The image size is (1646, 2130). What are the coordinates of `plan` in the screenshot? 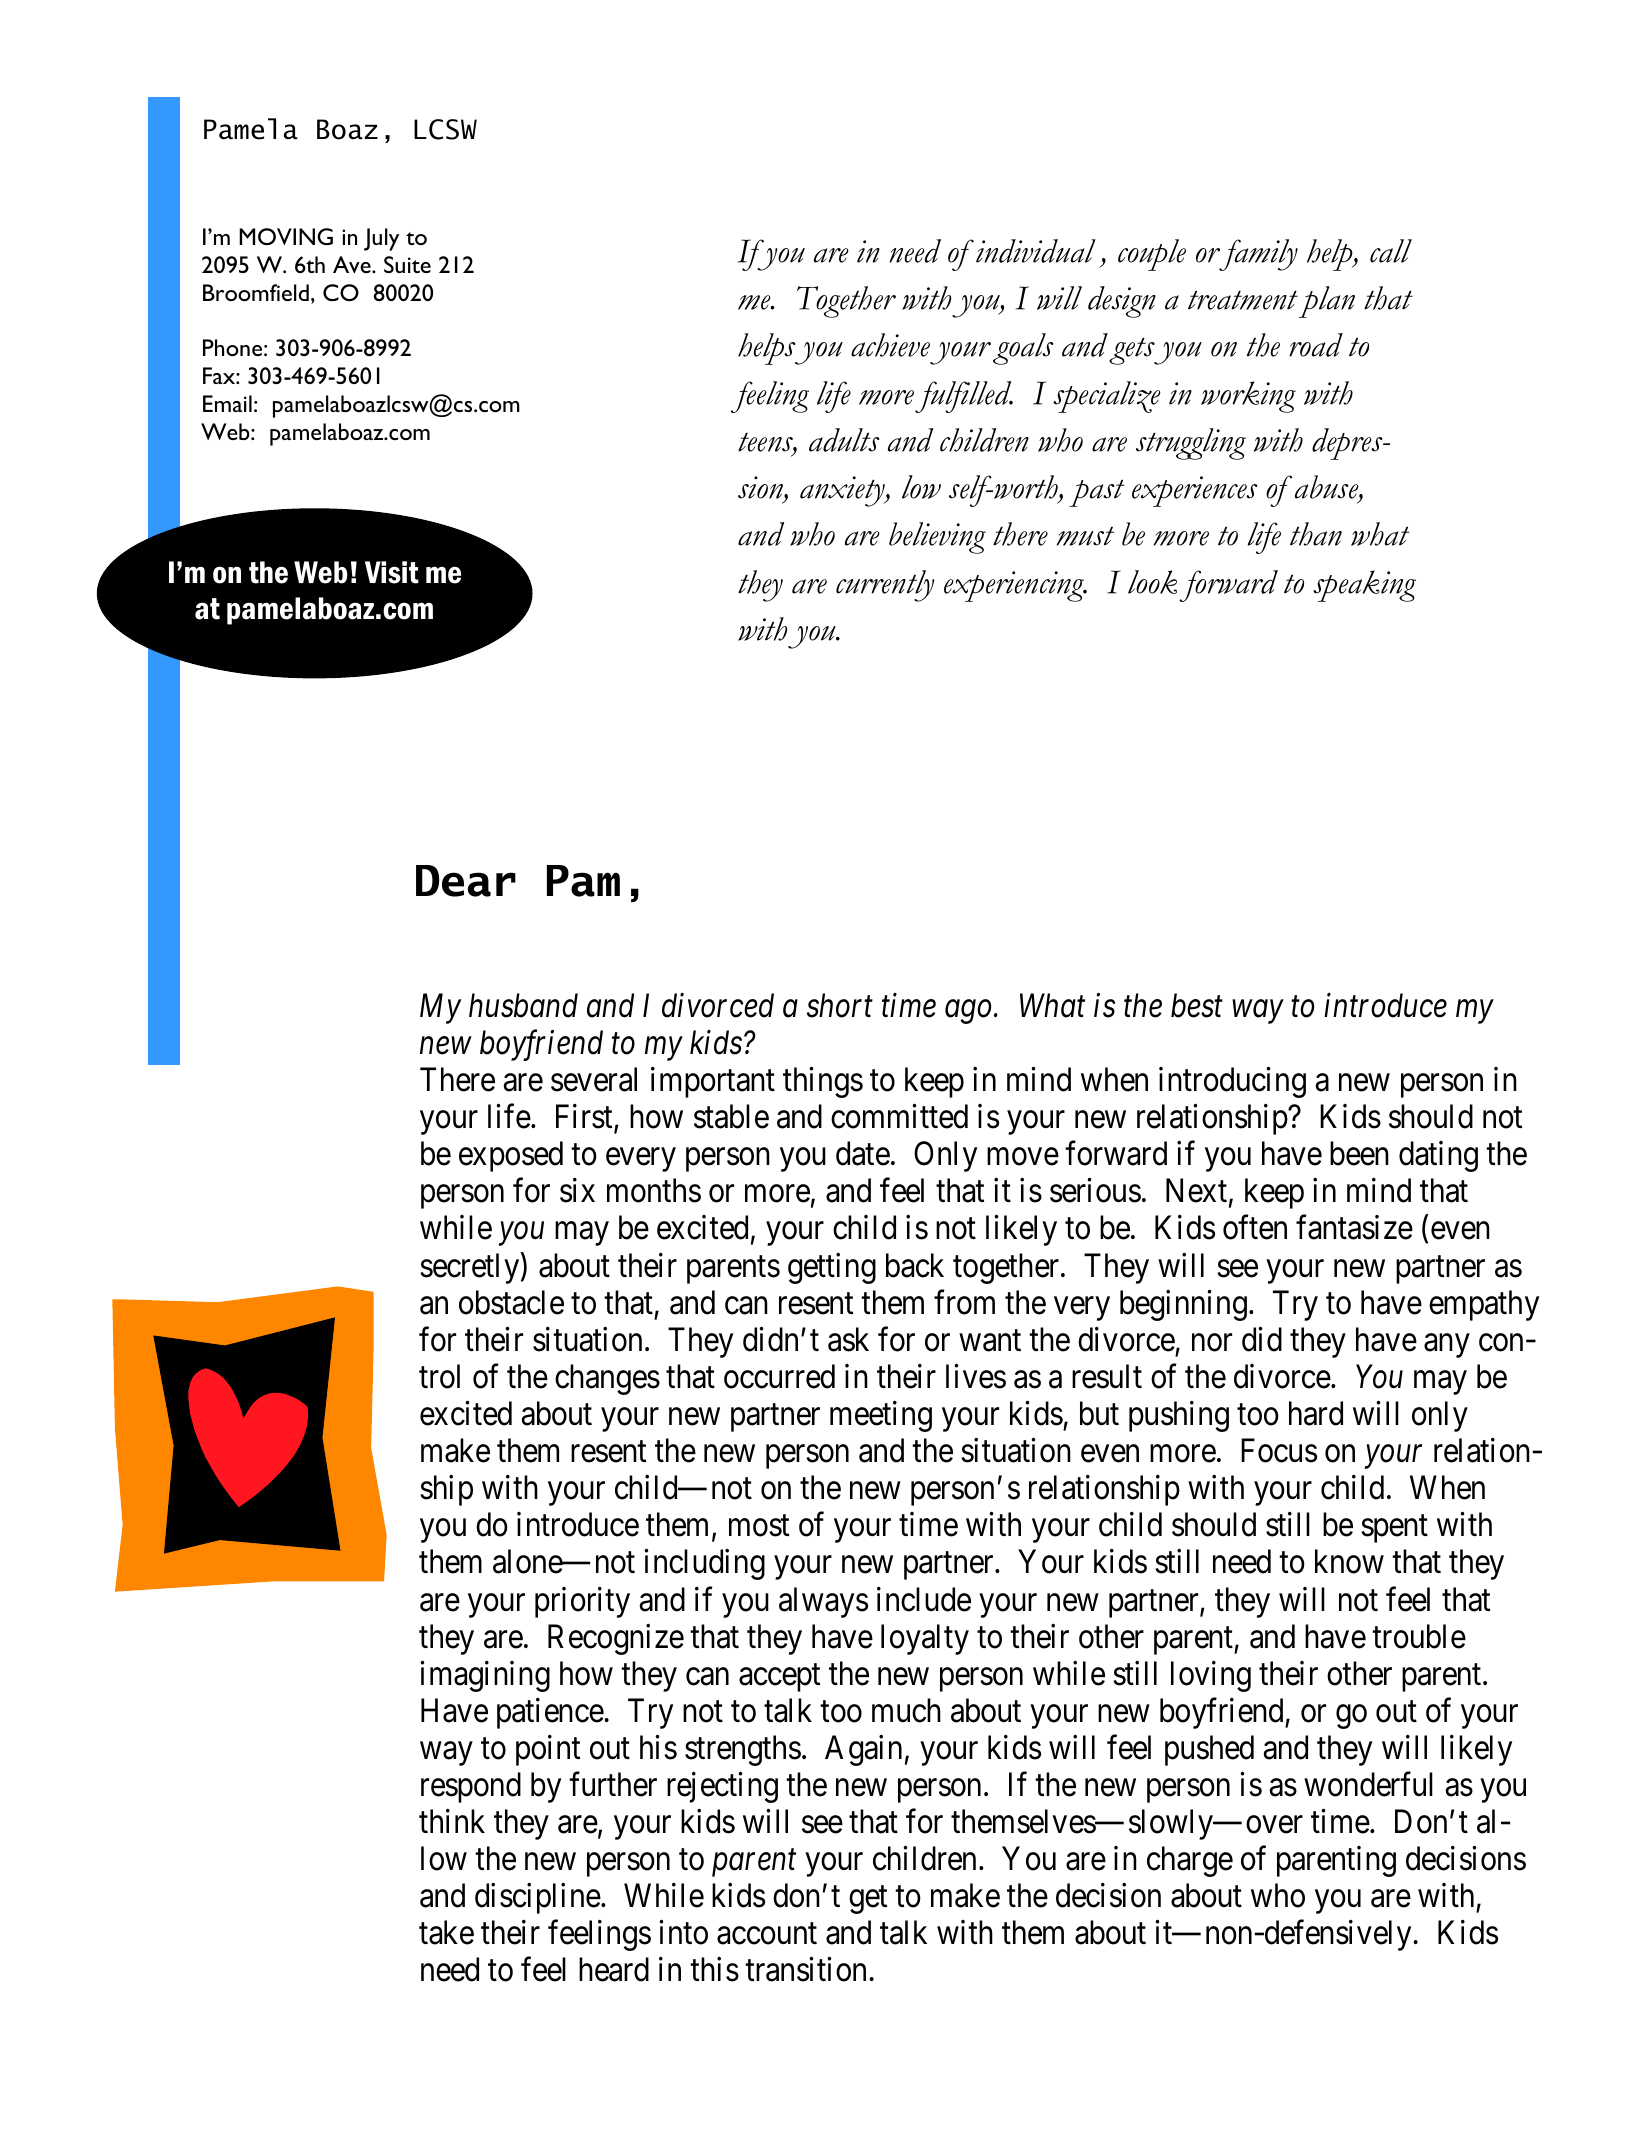 It's located at (1326, 302).
